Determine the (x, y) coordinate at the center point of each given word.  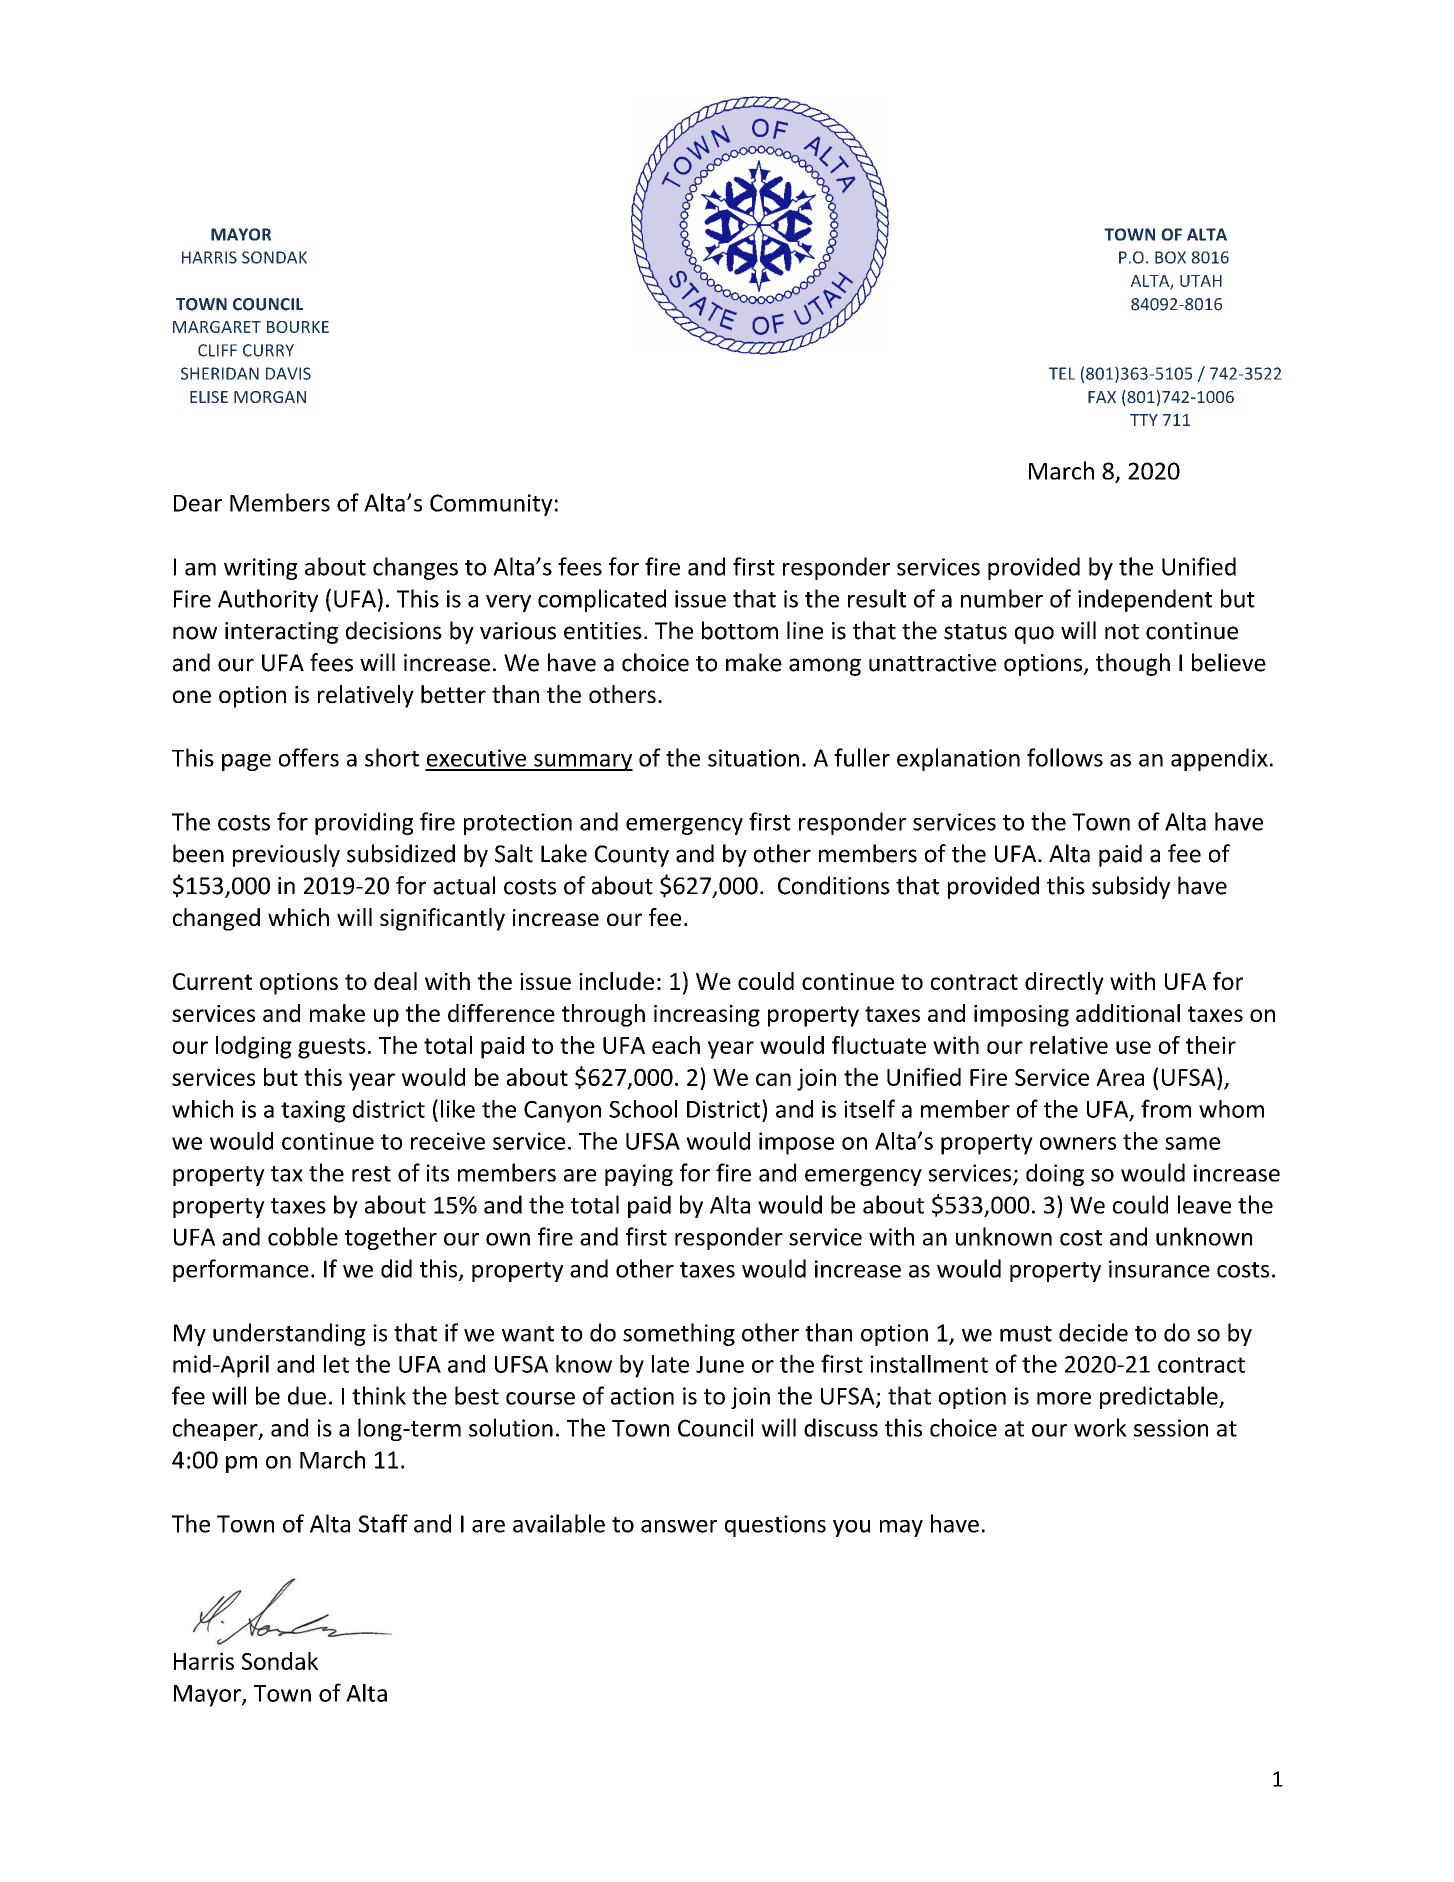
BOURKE (298, 327)
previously (286, 855)
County (632, 856)
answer (679, 1526)
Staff (383, 1523)
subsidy (1131, 887)
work (1100, 1427)
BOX (1170, 257)
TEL (1062, 373)
